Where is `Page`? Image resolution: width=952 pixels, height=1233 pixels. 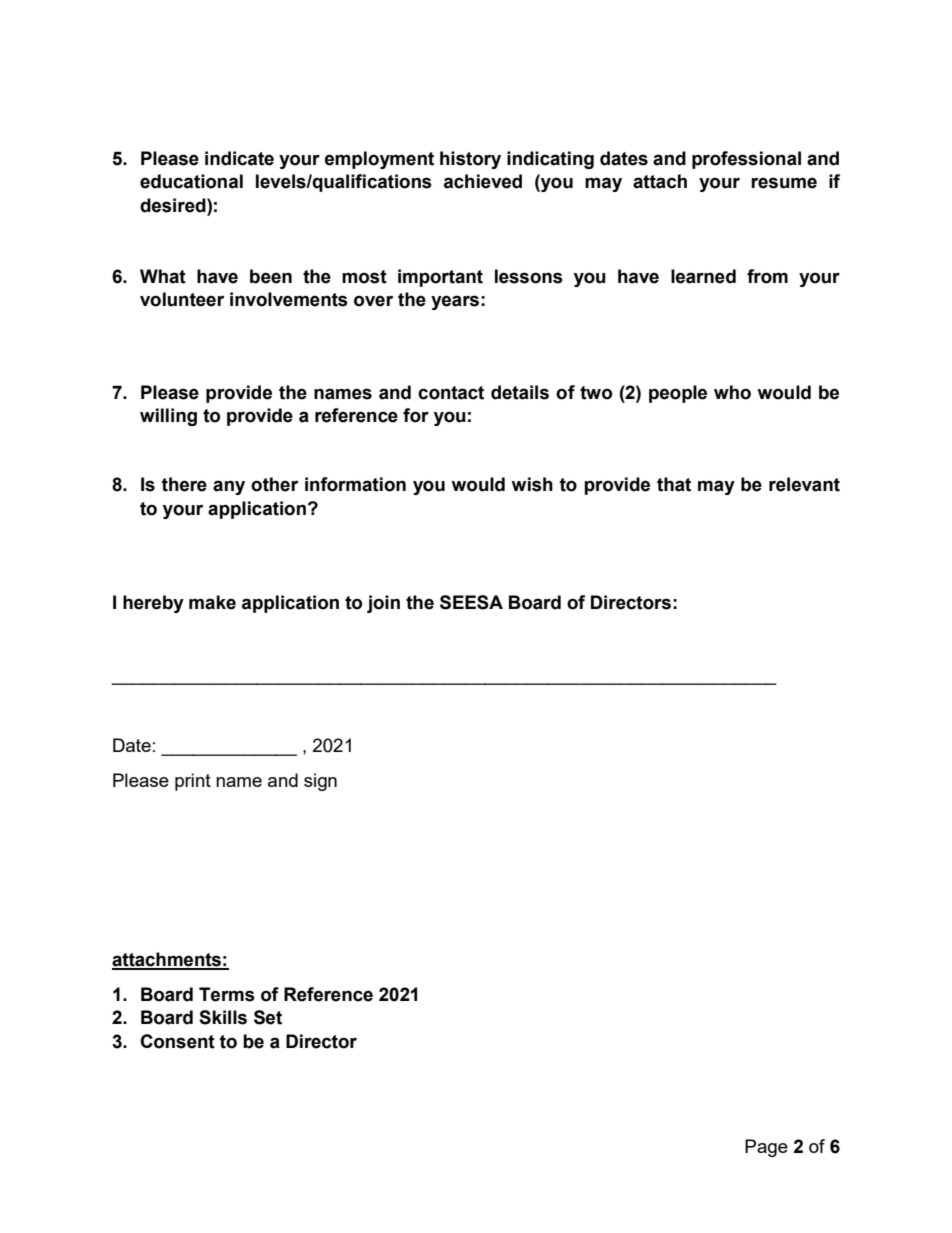
Page is located at coordinates (766, 1148).
